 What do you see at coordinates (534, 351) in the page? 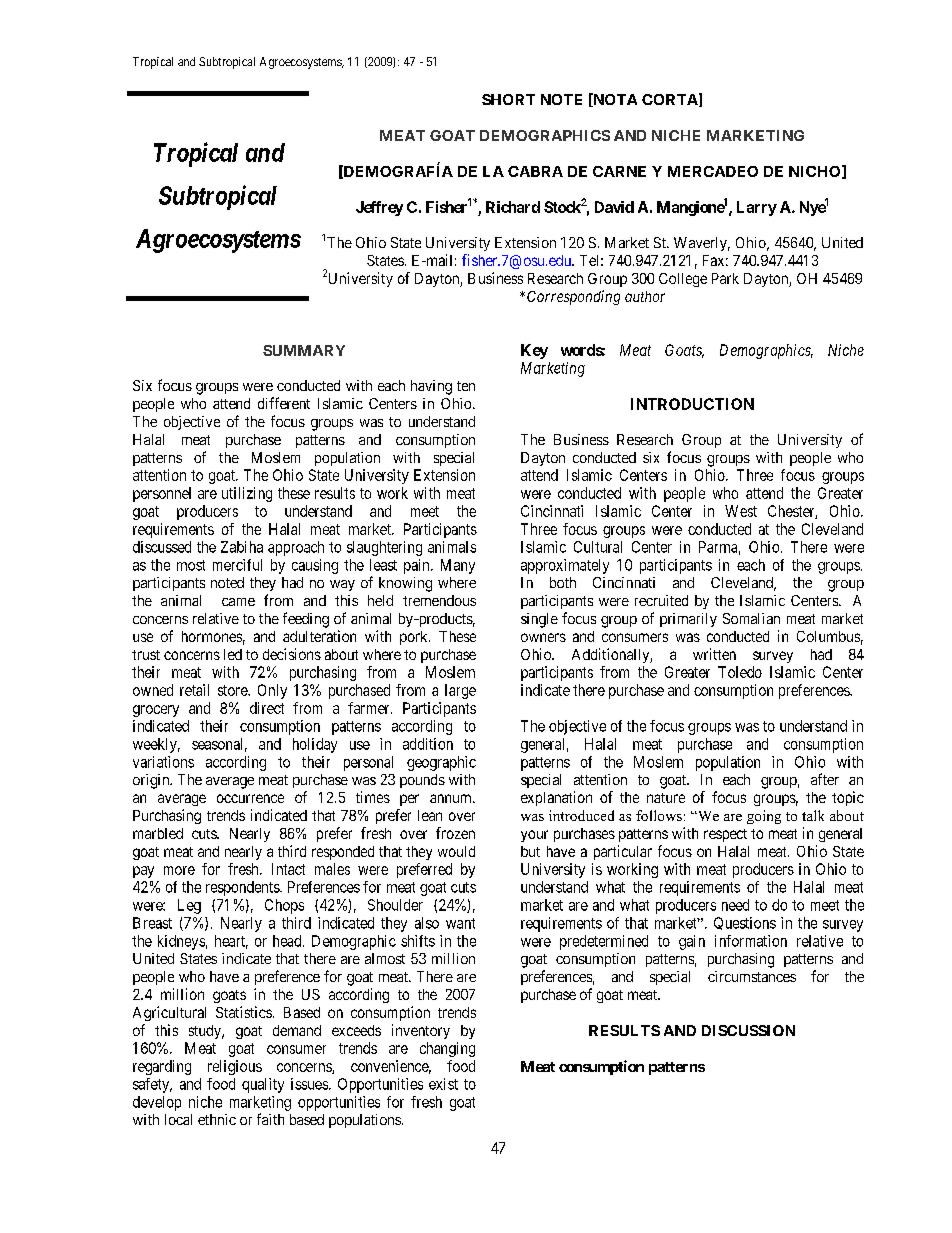
I see `Key` at bounding box center [534, 351].
